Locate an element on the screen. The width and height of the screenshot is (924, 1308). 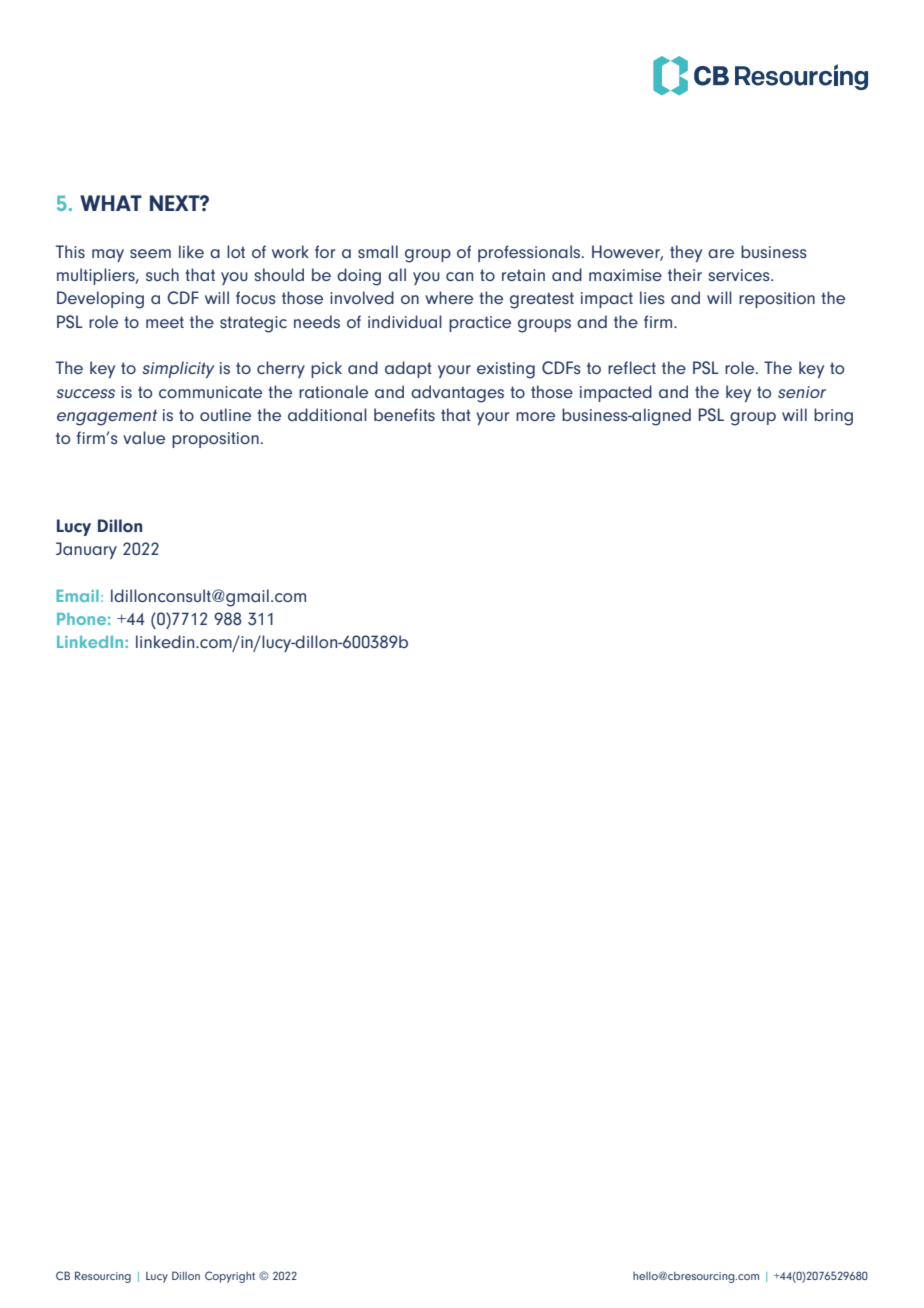
Email is located at coordinates (77, 596).
